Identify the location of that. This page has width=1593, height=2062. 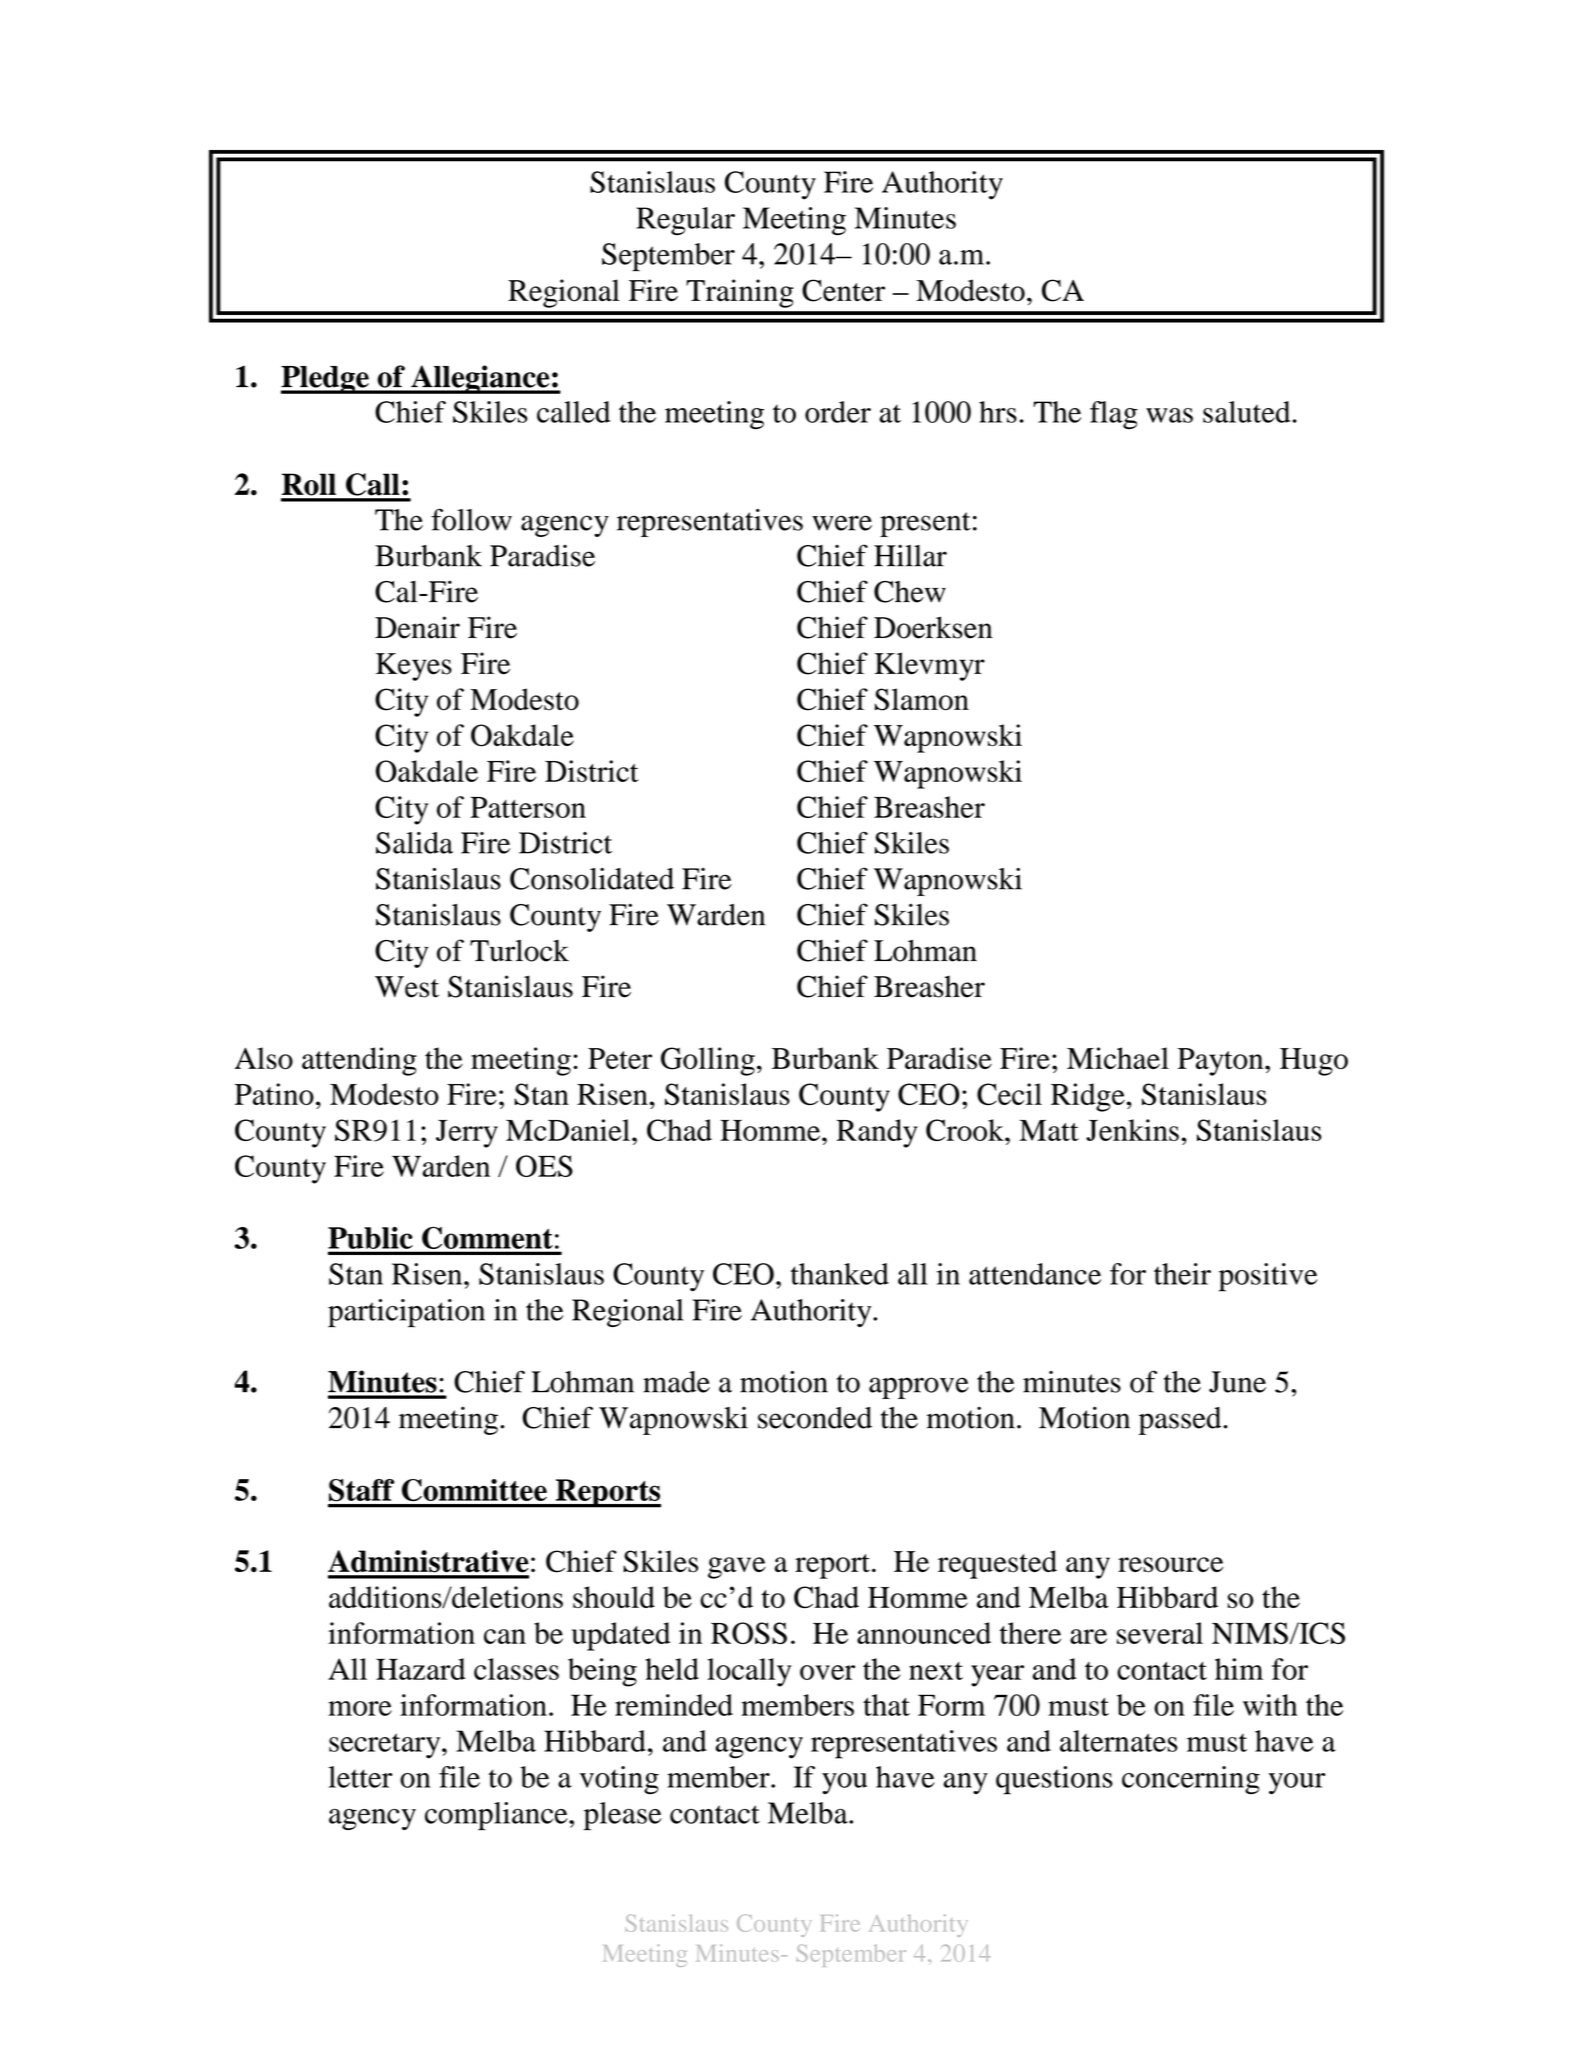
(886, 1705).
